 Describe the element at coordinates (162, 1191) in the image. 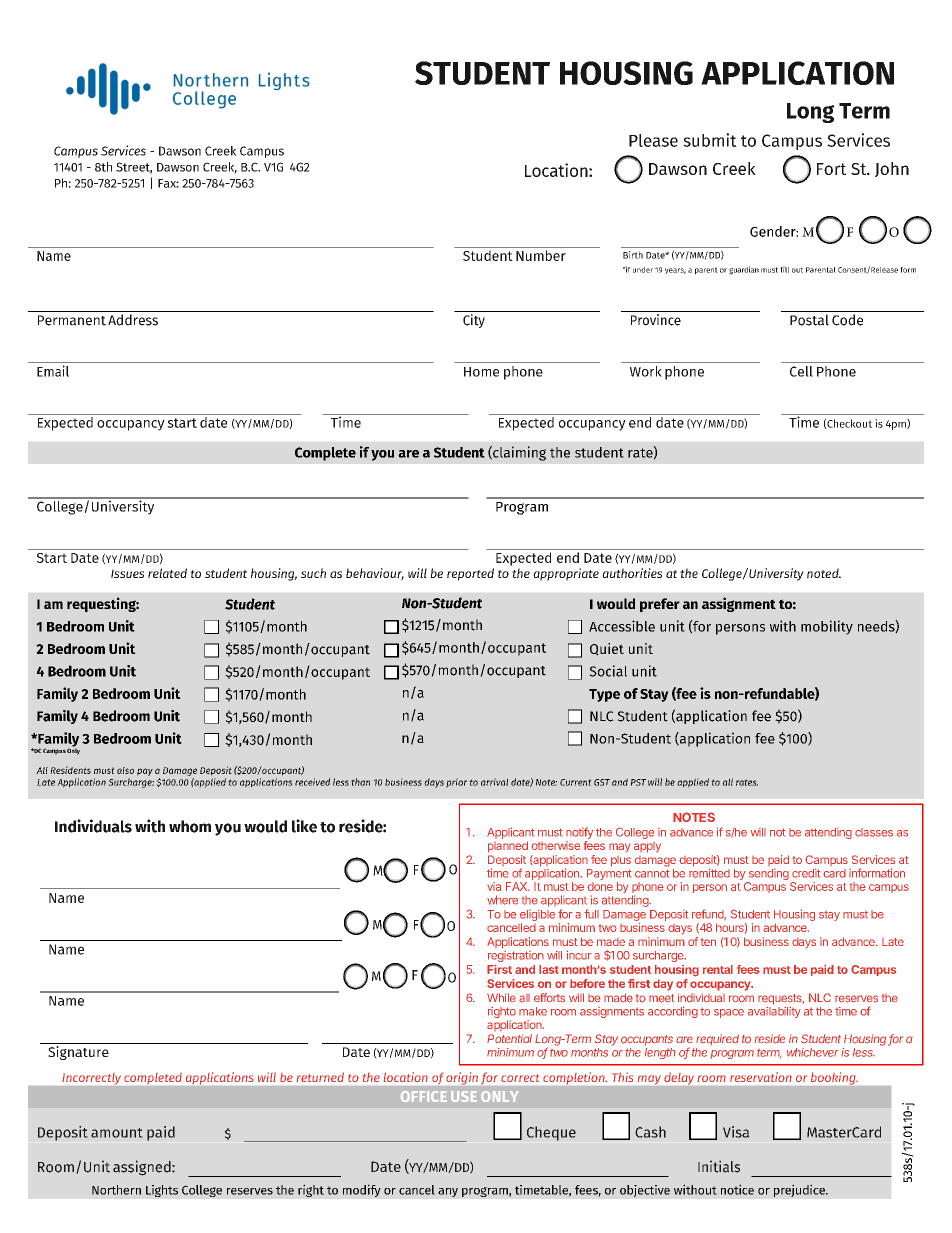

I see `Lights` at that location.
